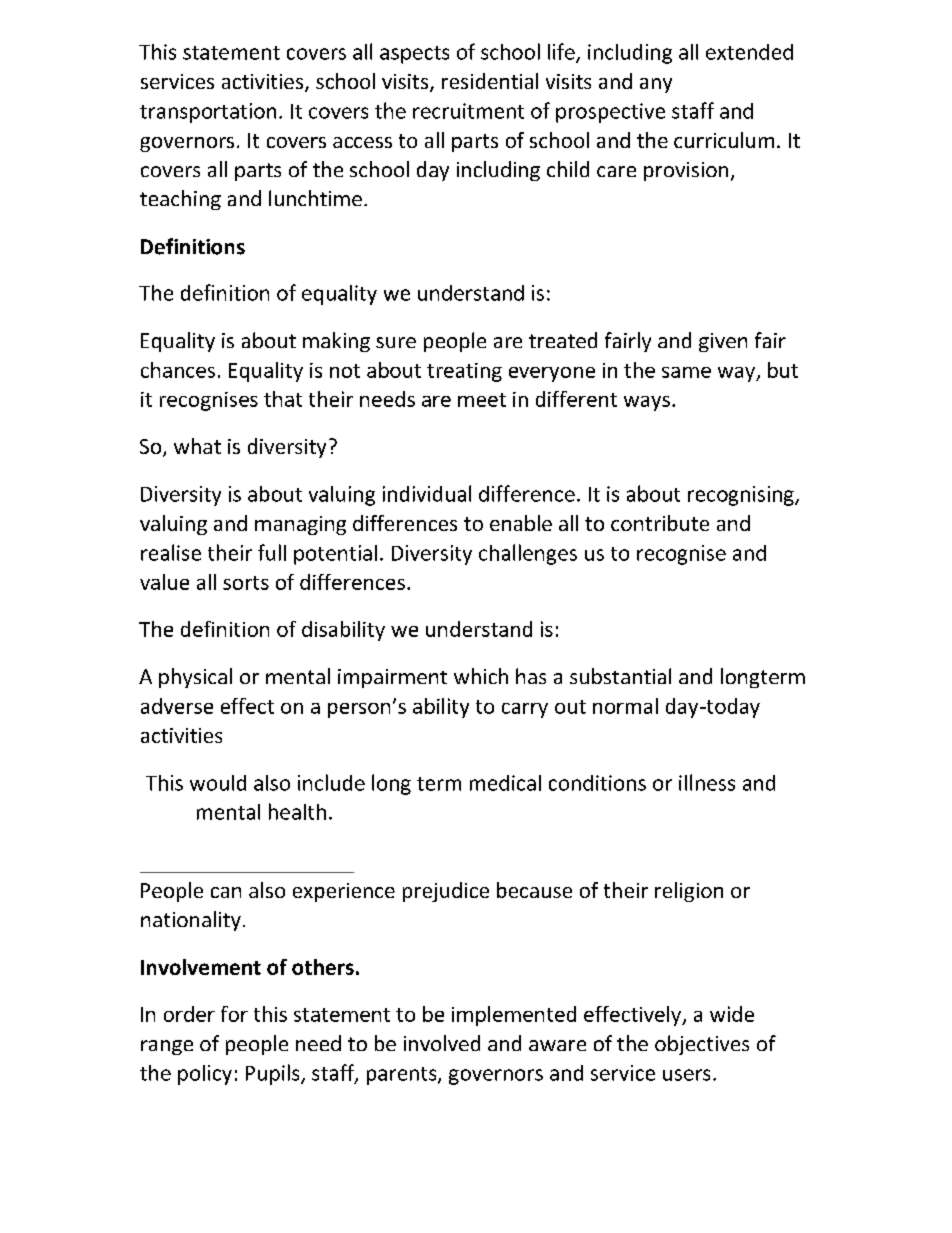 The height and width of the screenshot is (1233, 952). Describe the element at coordinates (723, 342) in the screenshot. I see `given` at that location.
